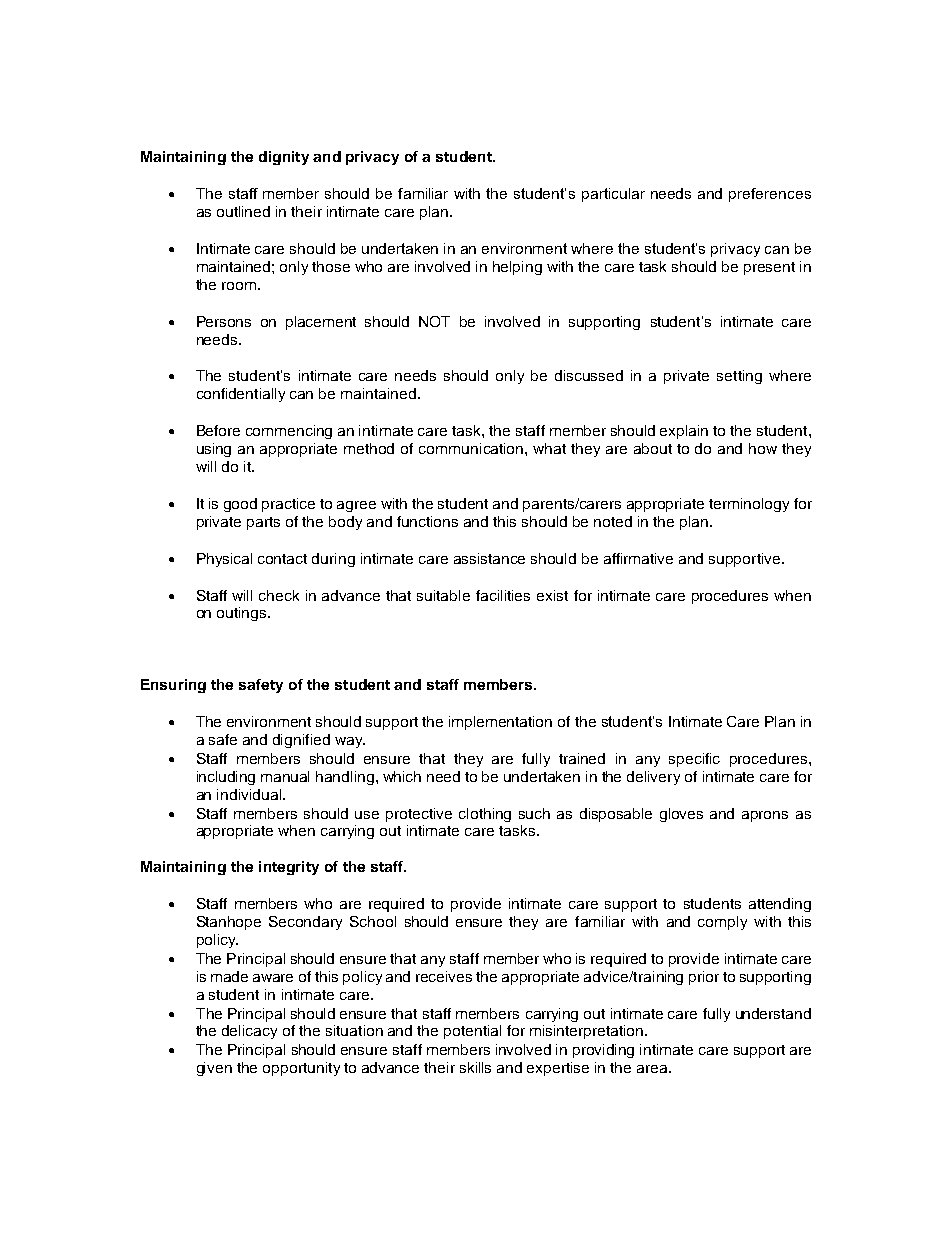 Image resolution: width=952 pixels, height=1233 pixels. I want to click on outings, so click(243, 614).
